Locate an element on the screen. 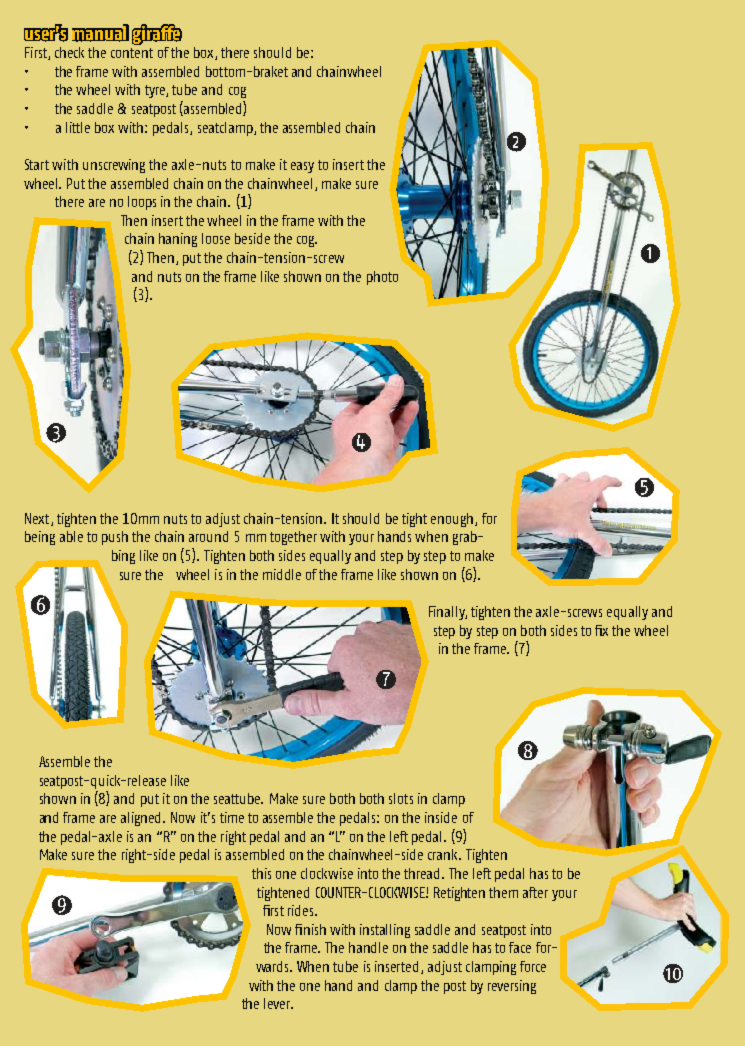  force is located at coordinates (533, 966).
